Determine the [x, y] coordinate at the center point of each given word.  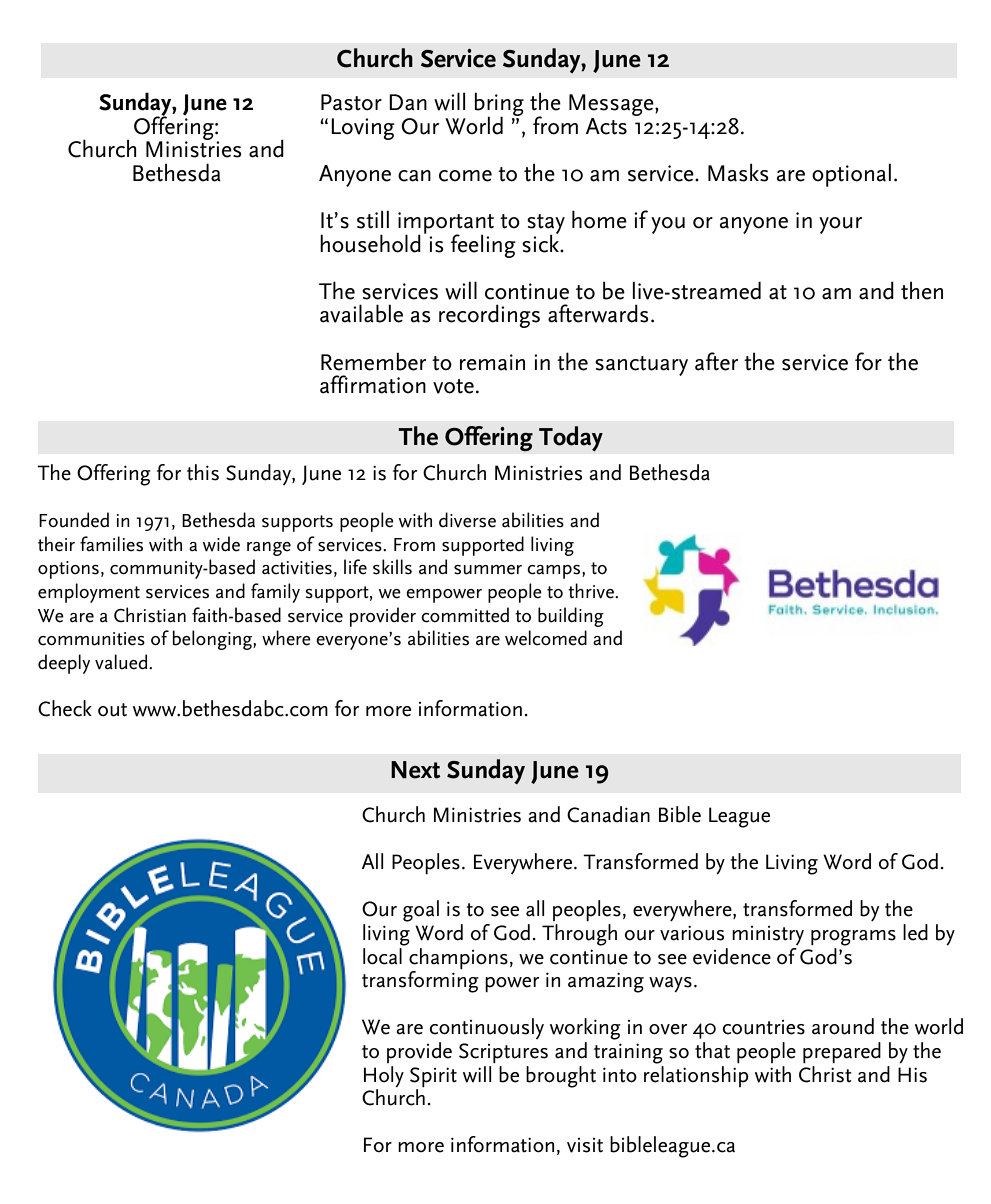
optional [851, 175]
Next [416, 770]
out [112, 710]
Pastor [351, 102]
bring [499, 105]
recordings [489, 316]
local [383, 955]
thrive [592, 591]
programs [853, 938]
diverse [467, 520]
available [361, 313]
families [111, 544]
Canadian [608, 814]
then [922, 290]
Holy [384, 1076]
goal [421, 911]
